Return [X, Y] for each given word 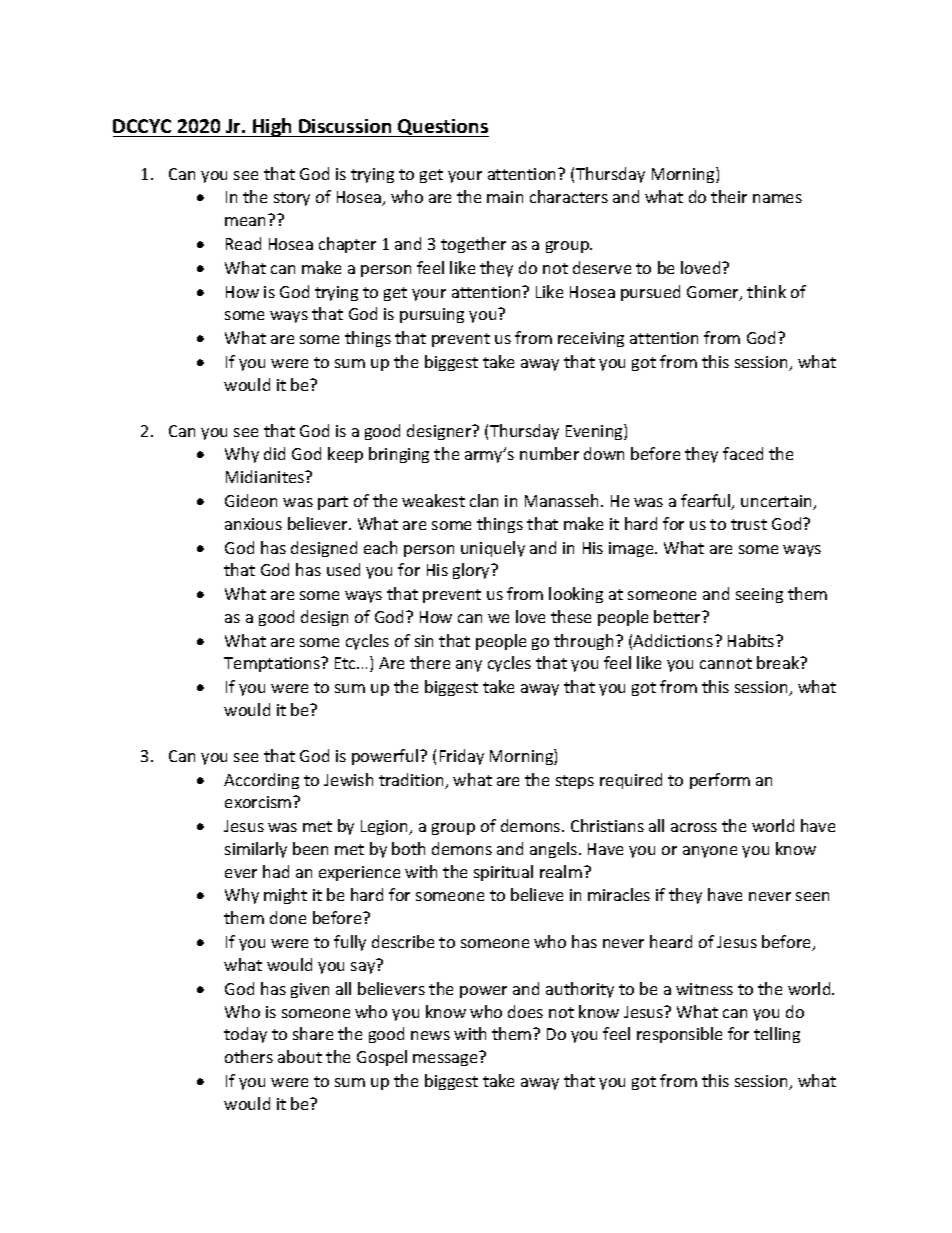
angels [555, 850]
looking [576, 595]
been [310, 848]
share [313, 1033]
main [505, 197]
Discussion [345, 126]
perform [720, 781]
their [729, 196]
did [274, 453]
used [343, 569]
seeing [759, 595]
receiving [591, 339]
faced [743, 453]
